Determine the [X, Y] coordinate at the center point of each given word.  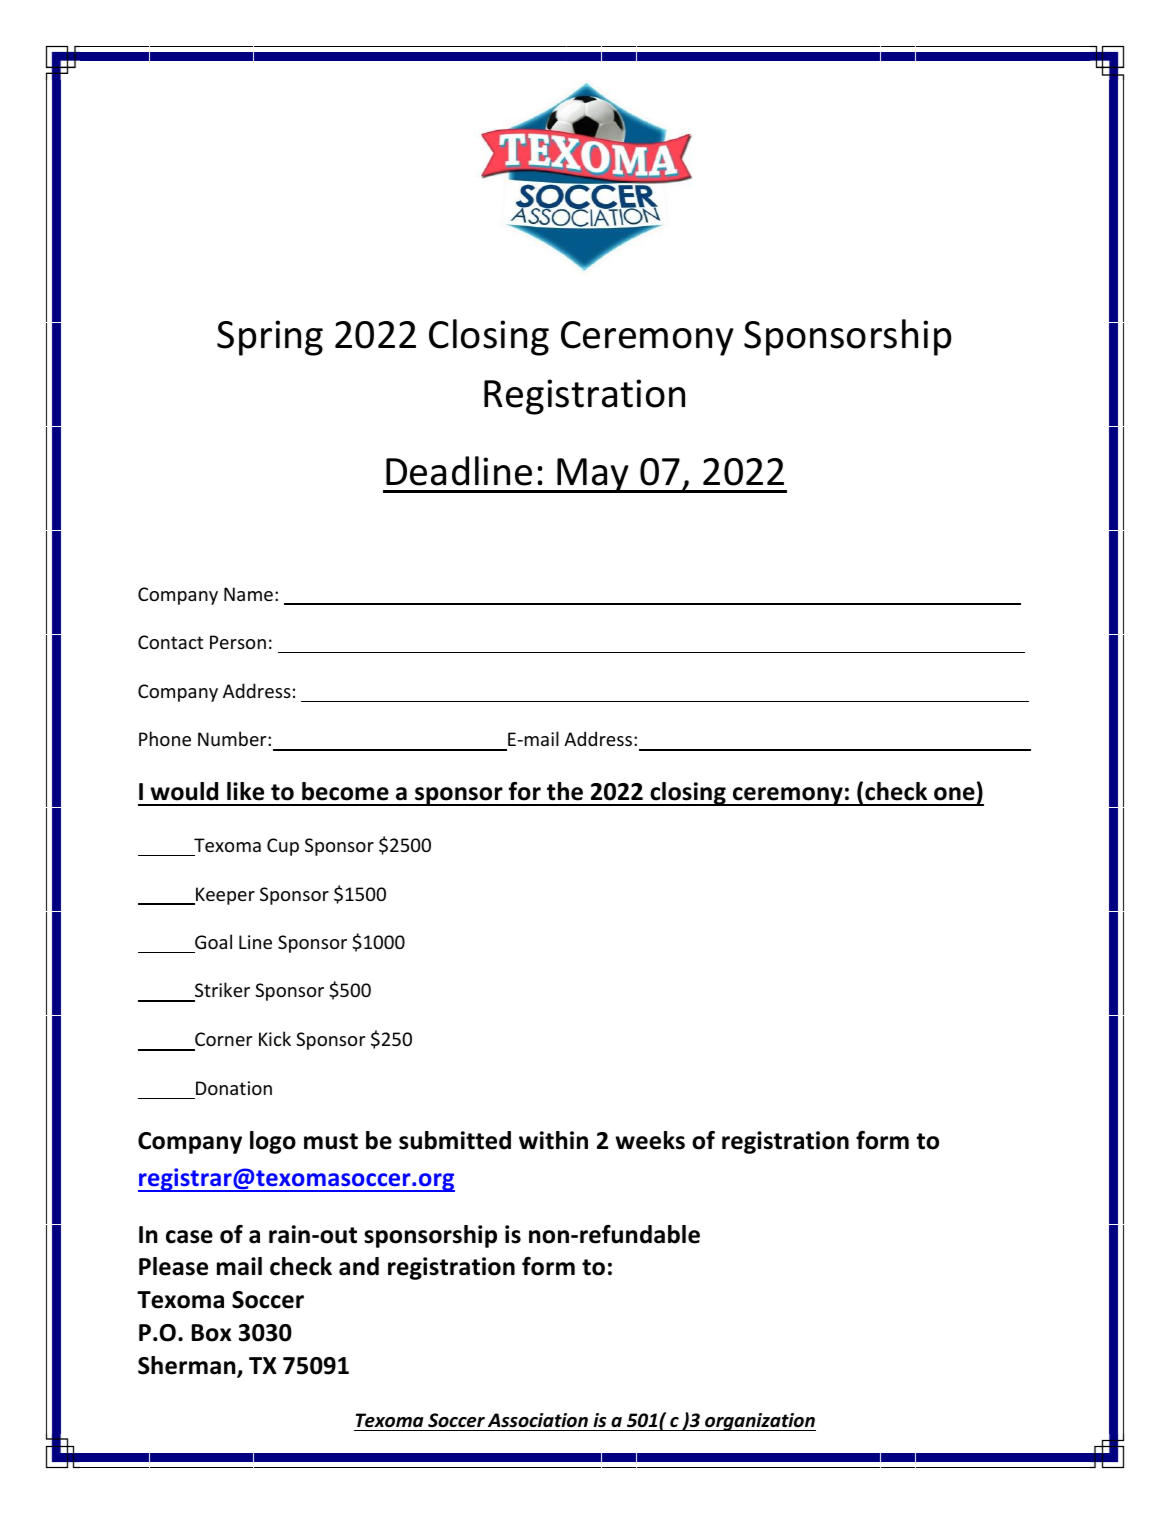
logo [273, 1142]
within [553, 1140]
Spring [270, 338]
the [565, 791]
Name [248, 594]
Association [538, 1420]
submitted [455, 1140]
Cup [283, 847]
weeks [650, 1140]
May [594, 475]
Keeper [224, 896]
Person [238, 642]
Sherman [188, 1366]
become [345, 791]
